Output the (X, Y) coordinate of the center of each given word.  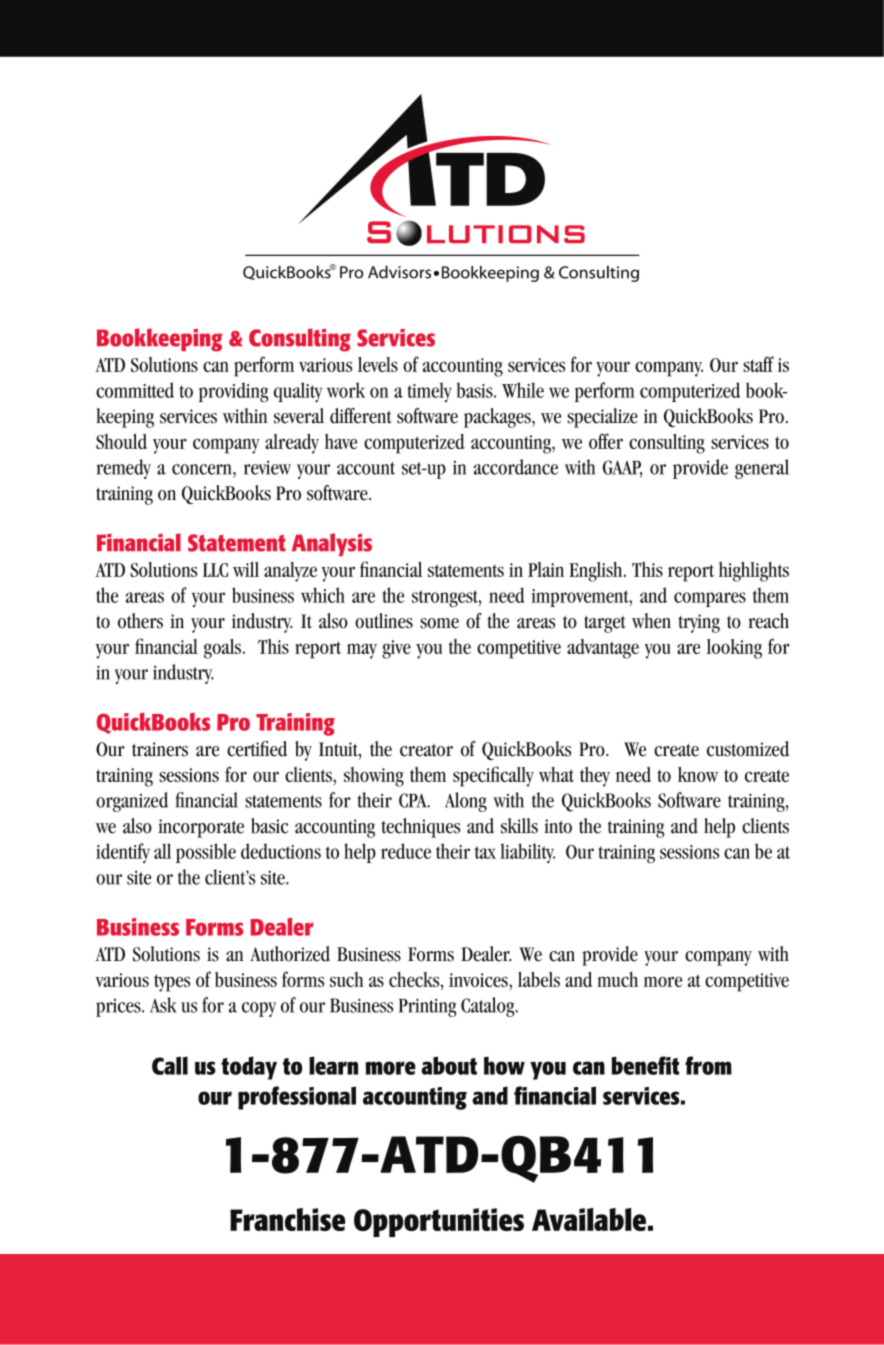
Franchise (287, 1219)
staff (758, 364)
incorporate (201, 828)
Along (466, 802)
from (708, 1065)
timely (429, 392)
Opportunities (439, 1222)
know (698, 774)
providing (233, 392)
